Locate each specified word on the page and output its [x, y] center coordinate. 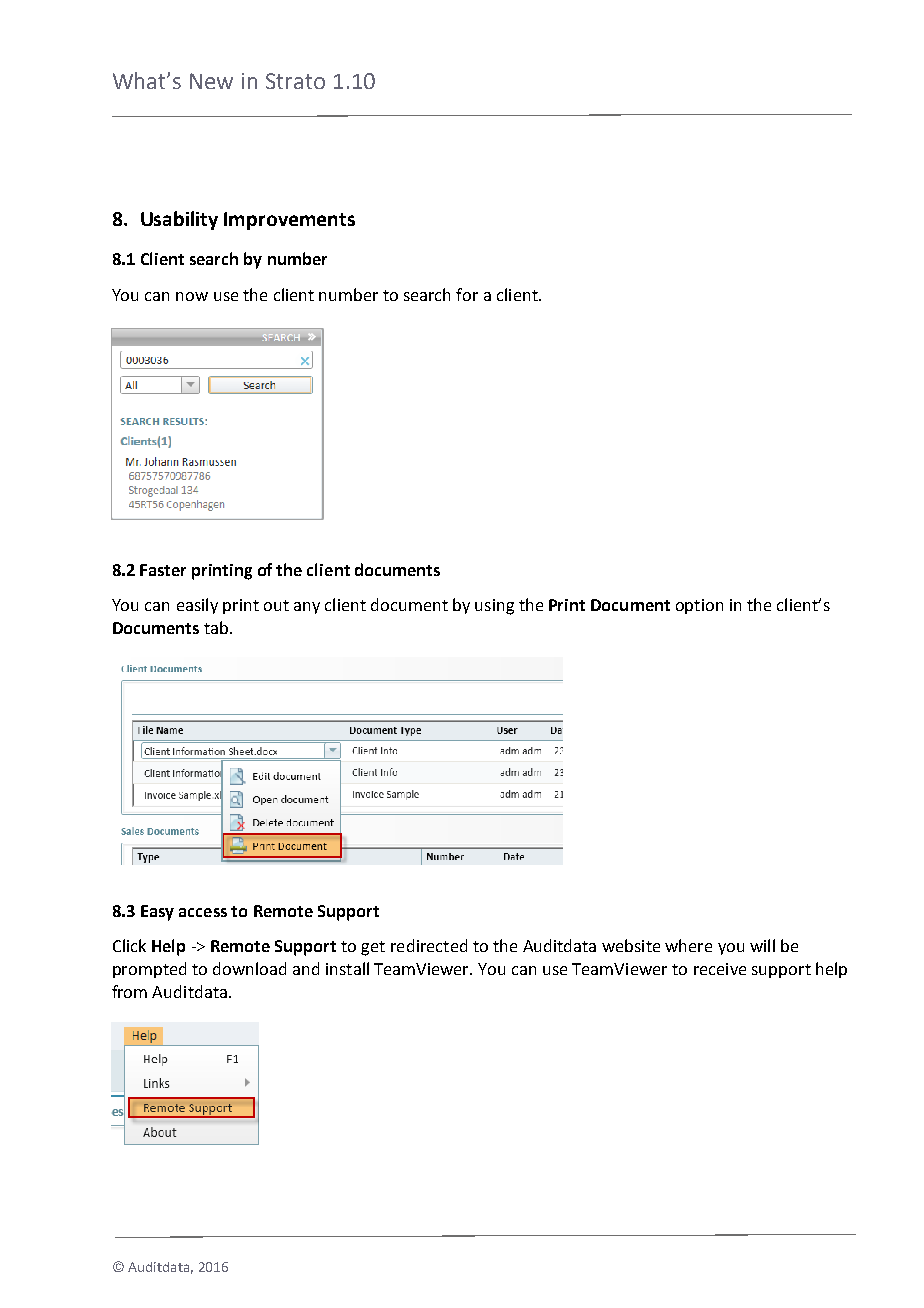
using [494, 607]
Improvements [289, 221]
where [688, 945]
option [699, 606]
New [211, 81]
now [192, 296]
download [249, 968]
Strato [295, 81]
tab [217, 627]
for [467, 294]
